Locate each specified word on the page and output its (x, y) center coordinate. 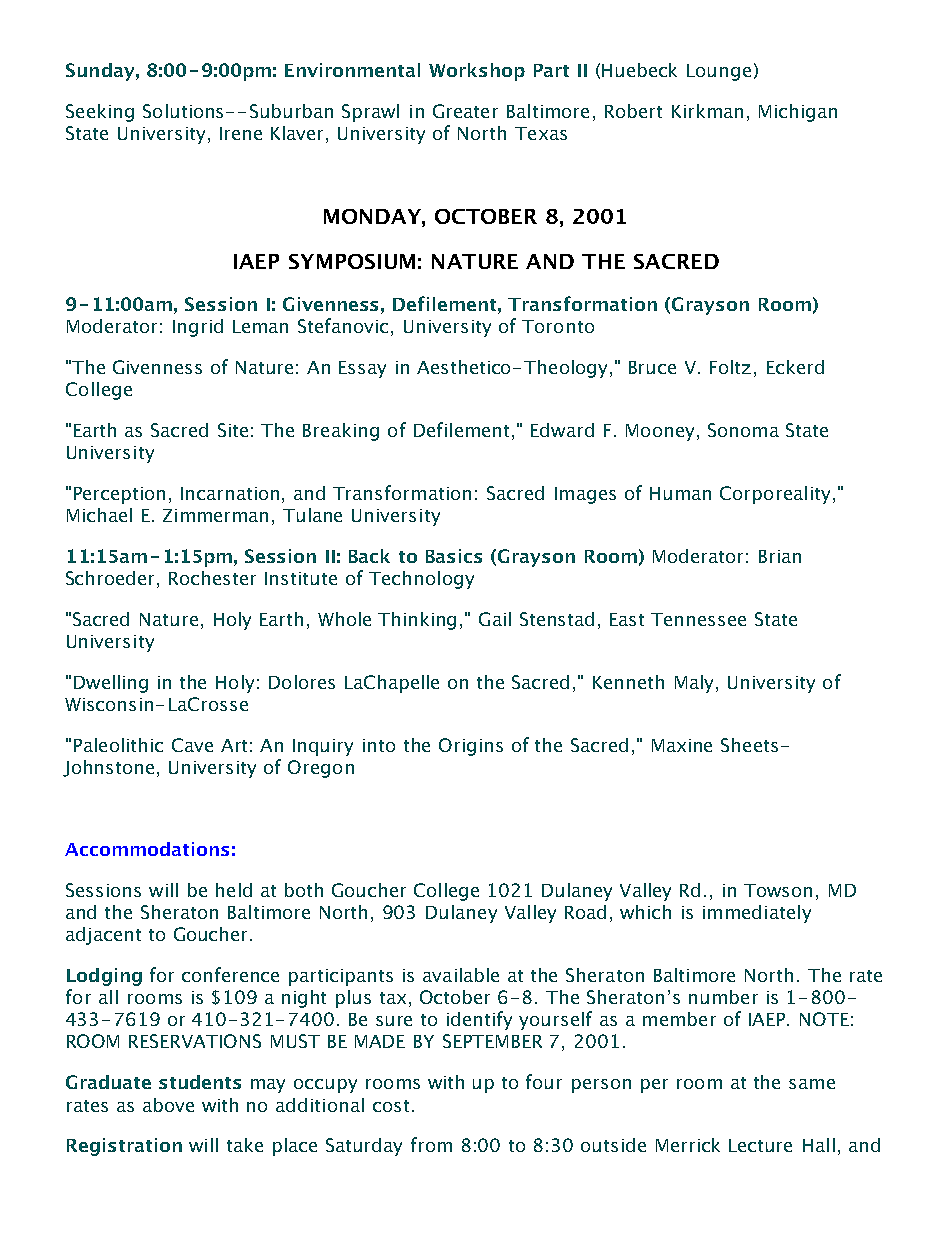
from (431, 1144)
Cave (192, 745)
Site (233, 430)
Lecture (760, 1145)
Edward (562, 430)
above (168, 1105)
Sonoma (743, 430)
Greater (465, 111)
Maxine (682, 745)
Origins (471, 747)
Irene (241, 133)
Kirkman (707, 111)
